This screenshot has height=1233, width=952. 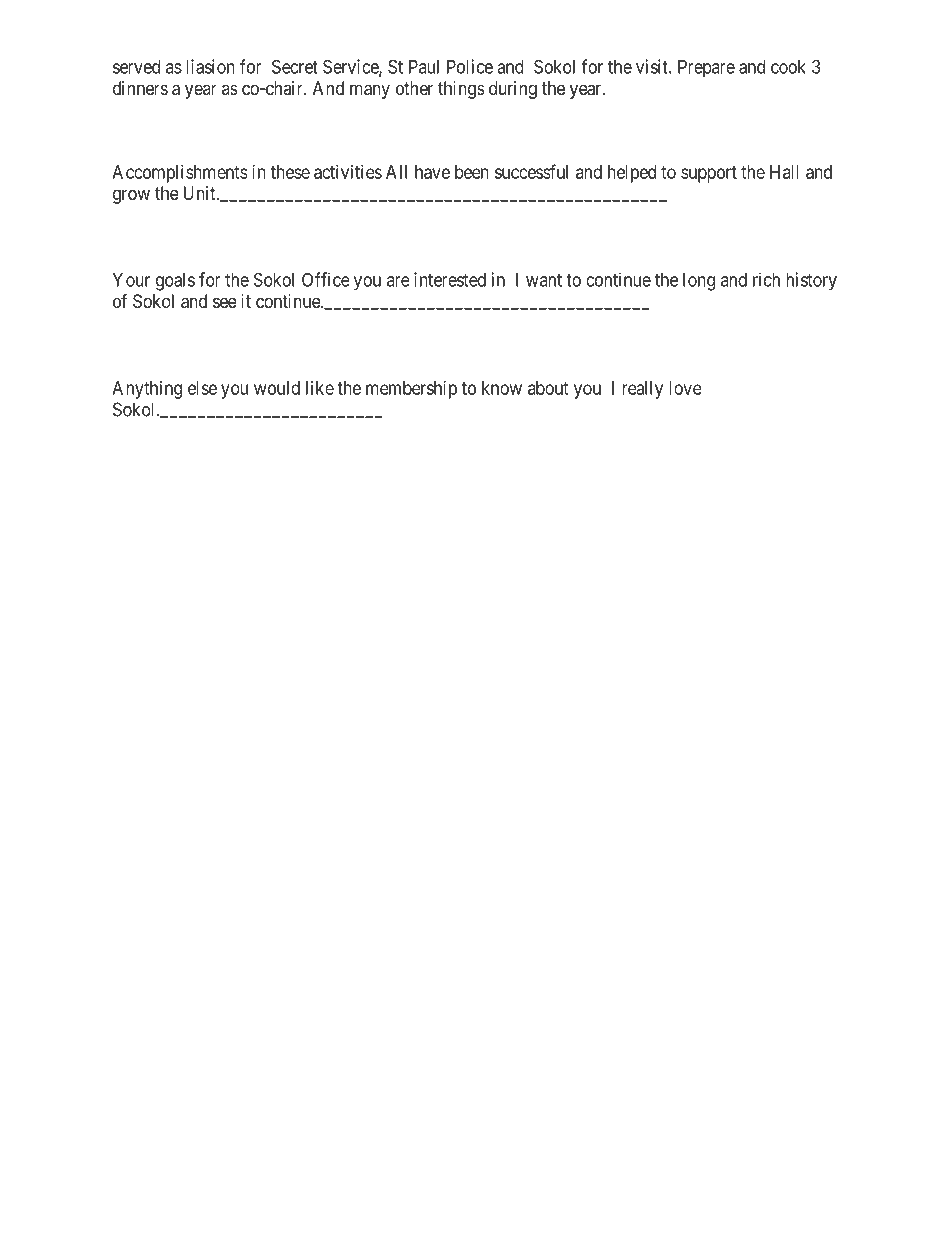 What do you see at coordinates (502, 388) in the screenshot?
I see `know` at bounding box center [502, 388].
